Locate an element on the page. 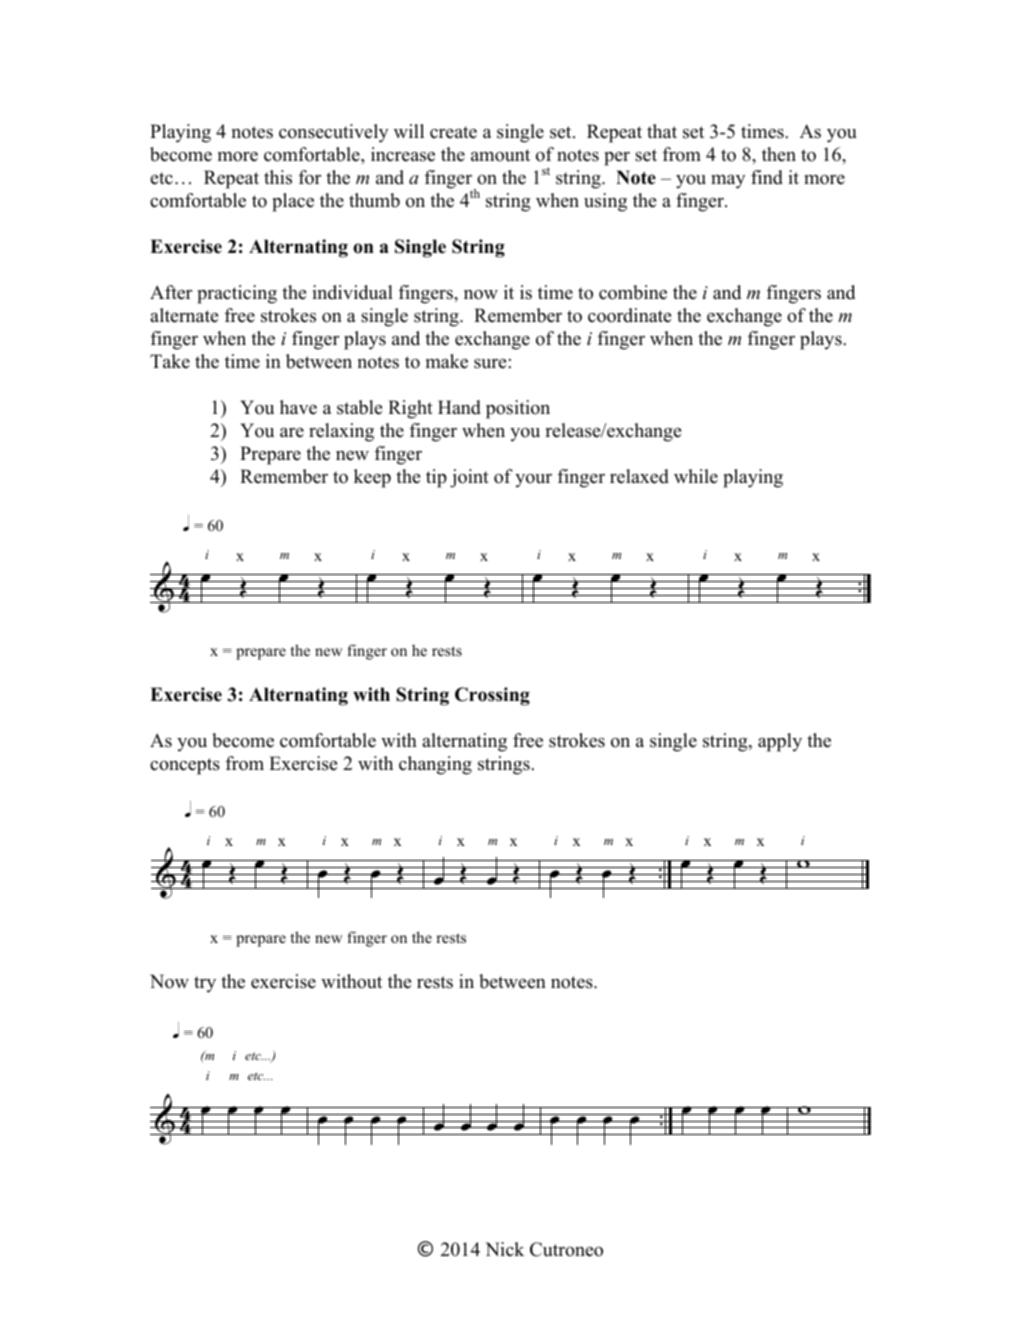 The image size is (1021, 1321). Crossing is located at coordinates (492, 696).
